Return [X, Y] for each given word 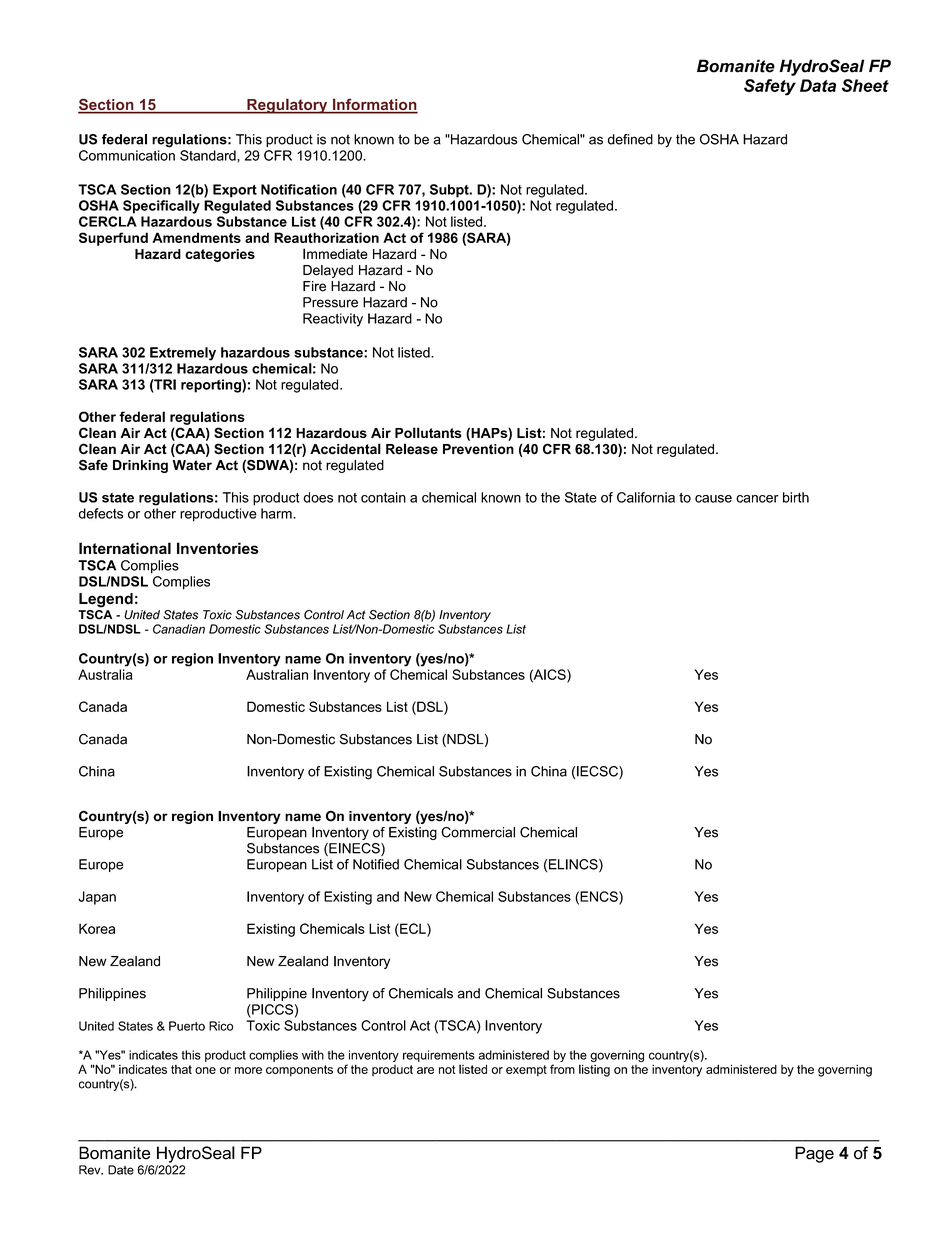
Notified [376, 864]
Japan [97, 898]
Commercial [478, 832]
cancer [757, 499]
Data [818, 85]
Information [374, 105]
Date [121, 1170]
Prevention [478, 449]
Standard [209, 155]
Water [192, 465]
